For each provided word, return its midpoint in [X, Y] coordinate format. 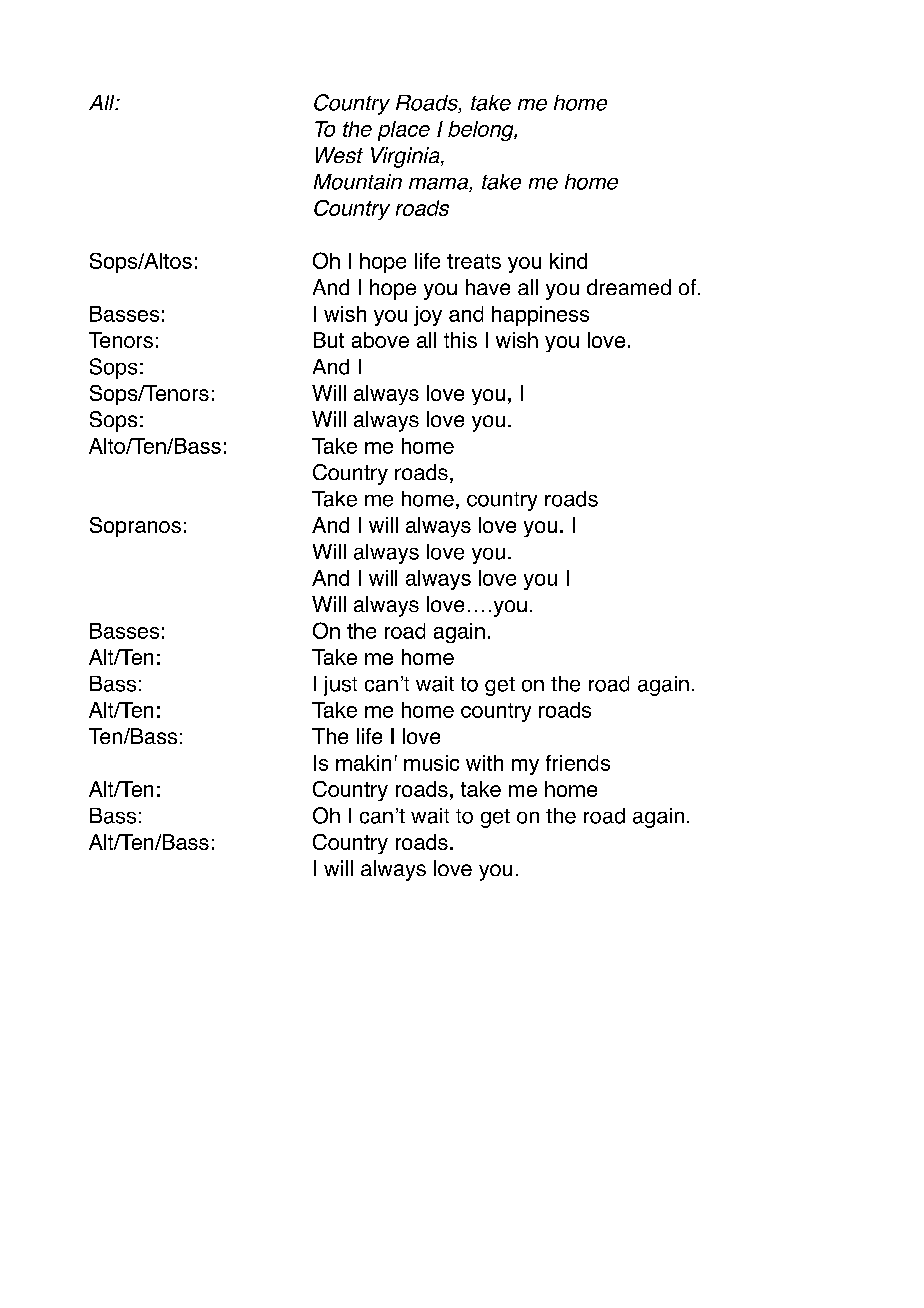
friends [578, 763]
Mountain [358, 182]
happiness [540, 316]
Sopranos [135, 527]
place [404, 131]
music [431, 763]
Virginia [406, 157]
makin [363, 763]
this [460, 340]
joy [428, 316]
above [380, 340]
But [329, 340]
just [340, 686]
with [484, 763]
